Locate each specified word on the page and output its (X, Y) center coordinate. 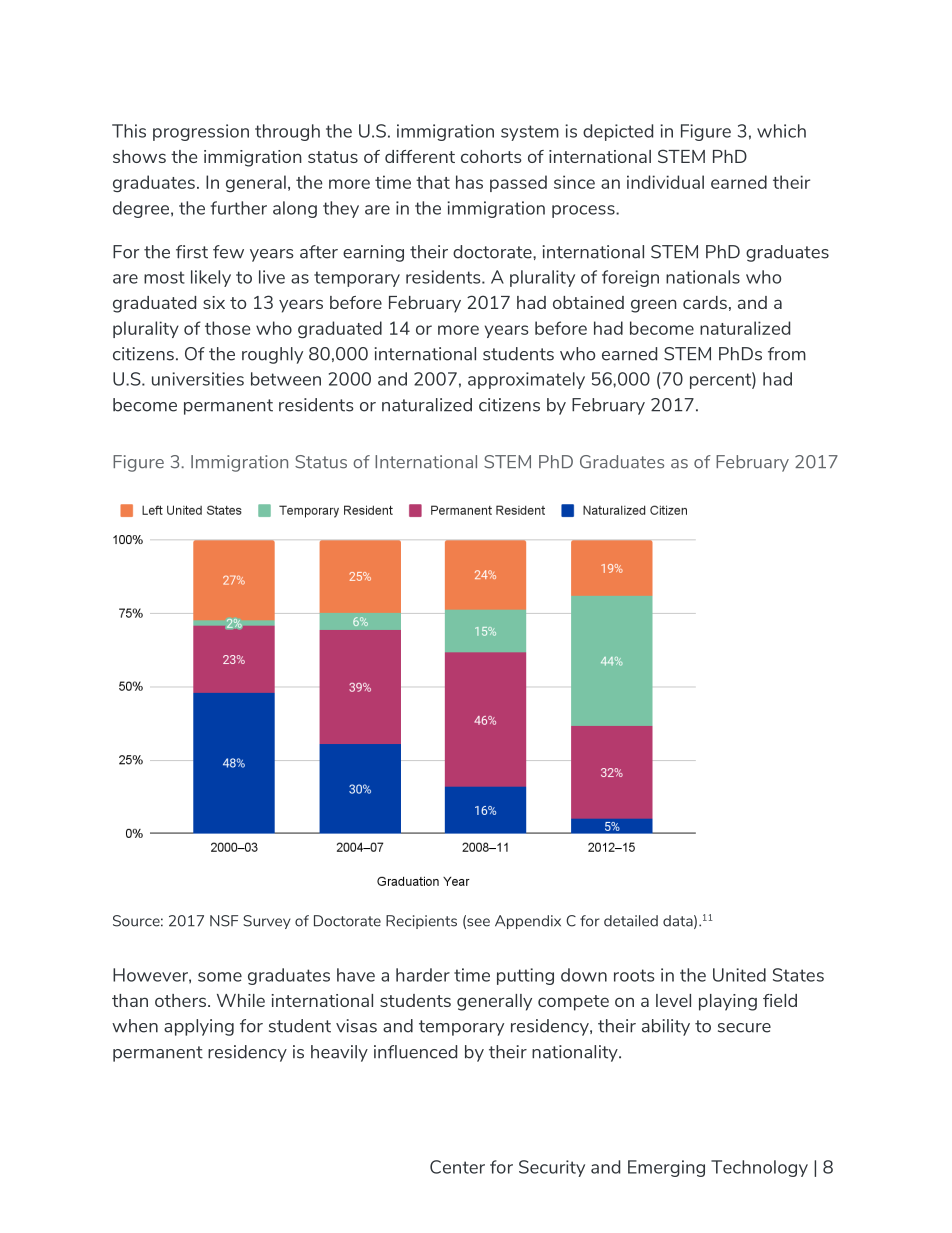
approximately (526, 380)
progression (201, 132)
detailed (631, 921)
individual (665, 182)
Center (457, 1167)
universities (198, 379)
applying (199, 1027)
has (469, 182)
